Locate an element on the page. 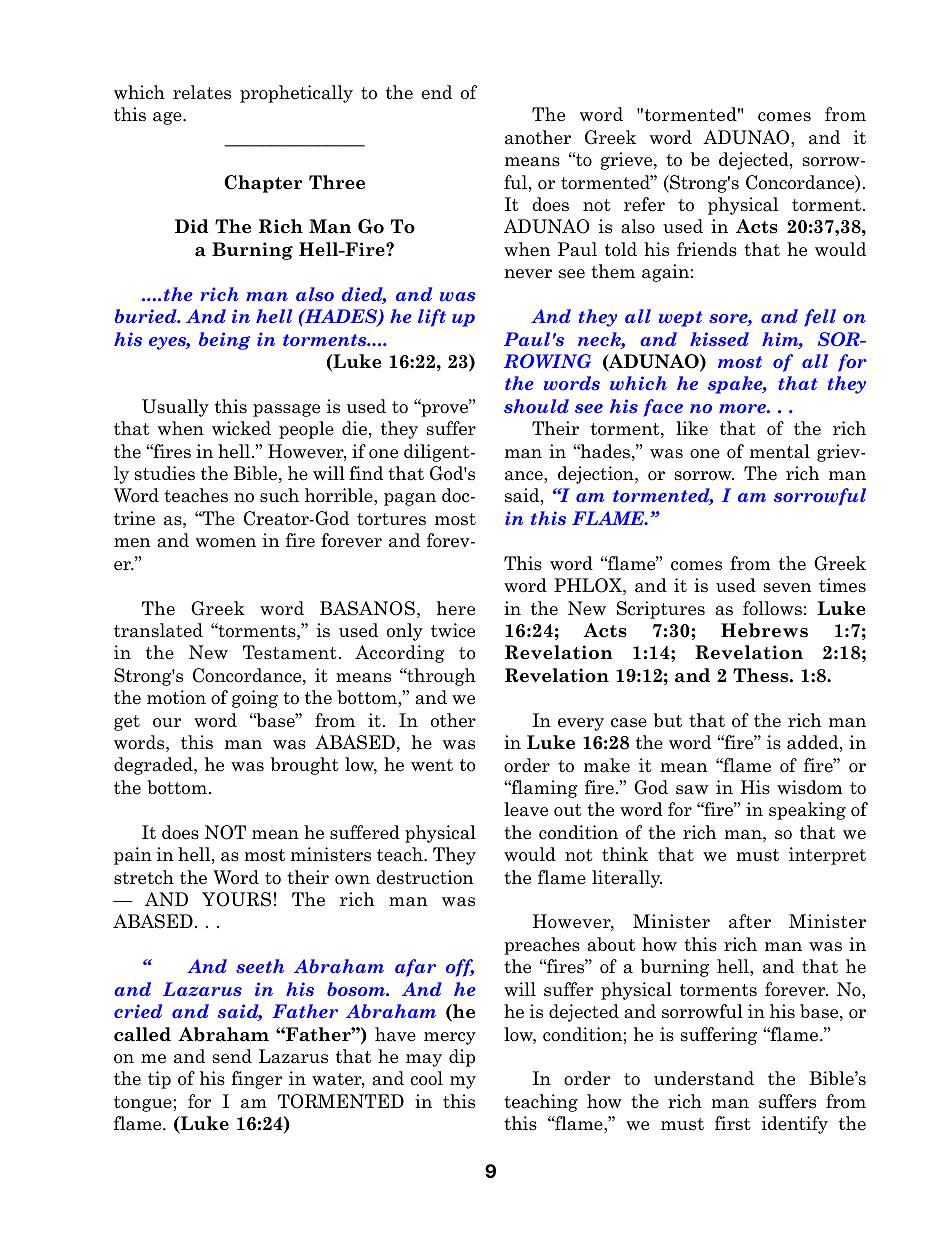  interpret is located at coordinates (827, 856).
